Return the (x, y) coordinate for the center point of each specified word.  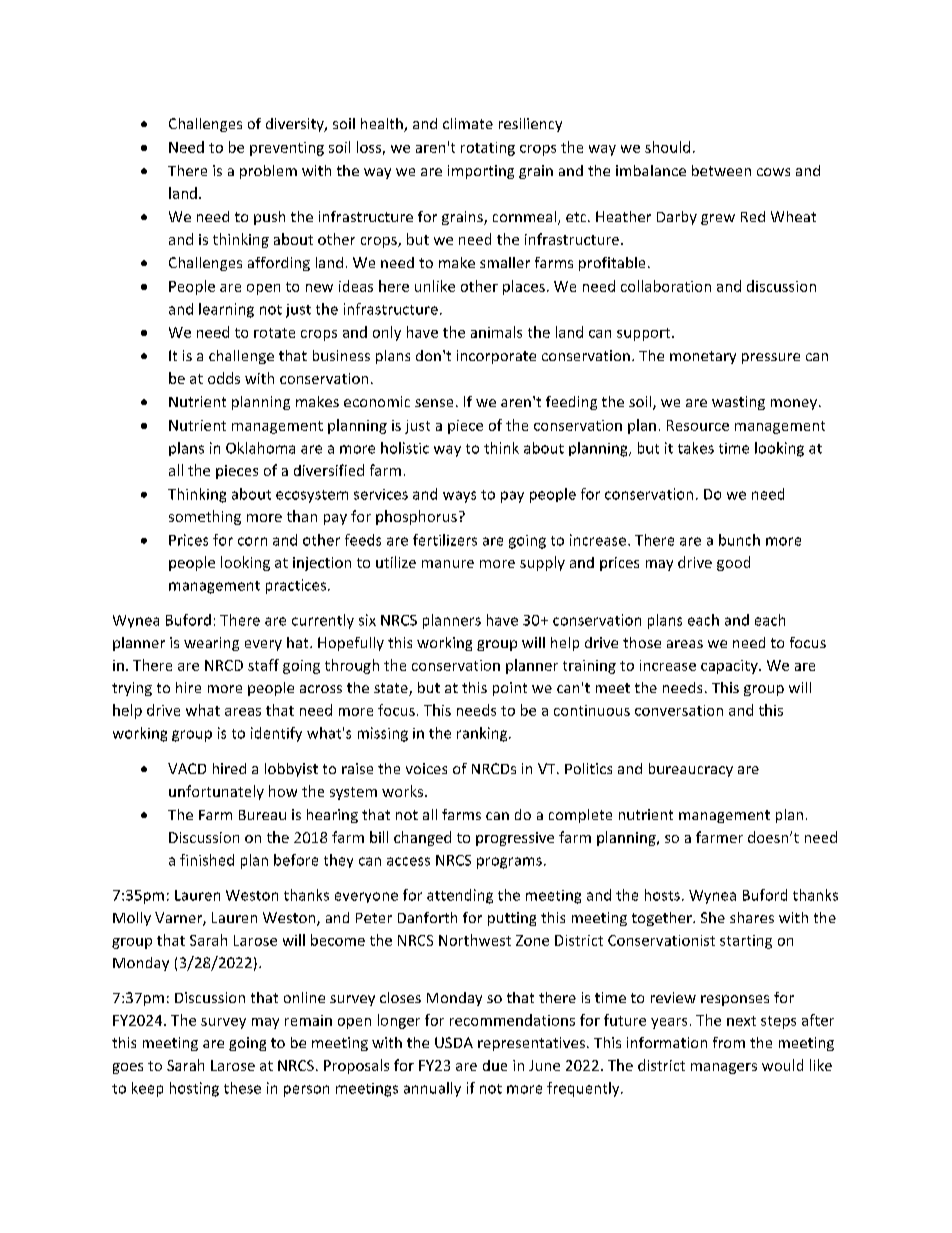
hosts (662, 895)
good (733, 563)
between (721, 170)
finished (207, 860)
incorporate (496, 357)
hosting (194, 1089)
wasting (738, 403)
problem (268, 172)
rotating (488, 149)
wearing (211, 644)
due (495, 1065)
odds (224, 378)
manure (448, 564)
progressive (515, 839)
